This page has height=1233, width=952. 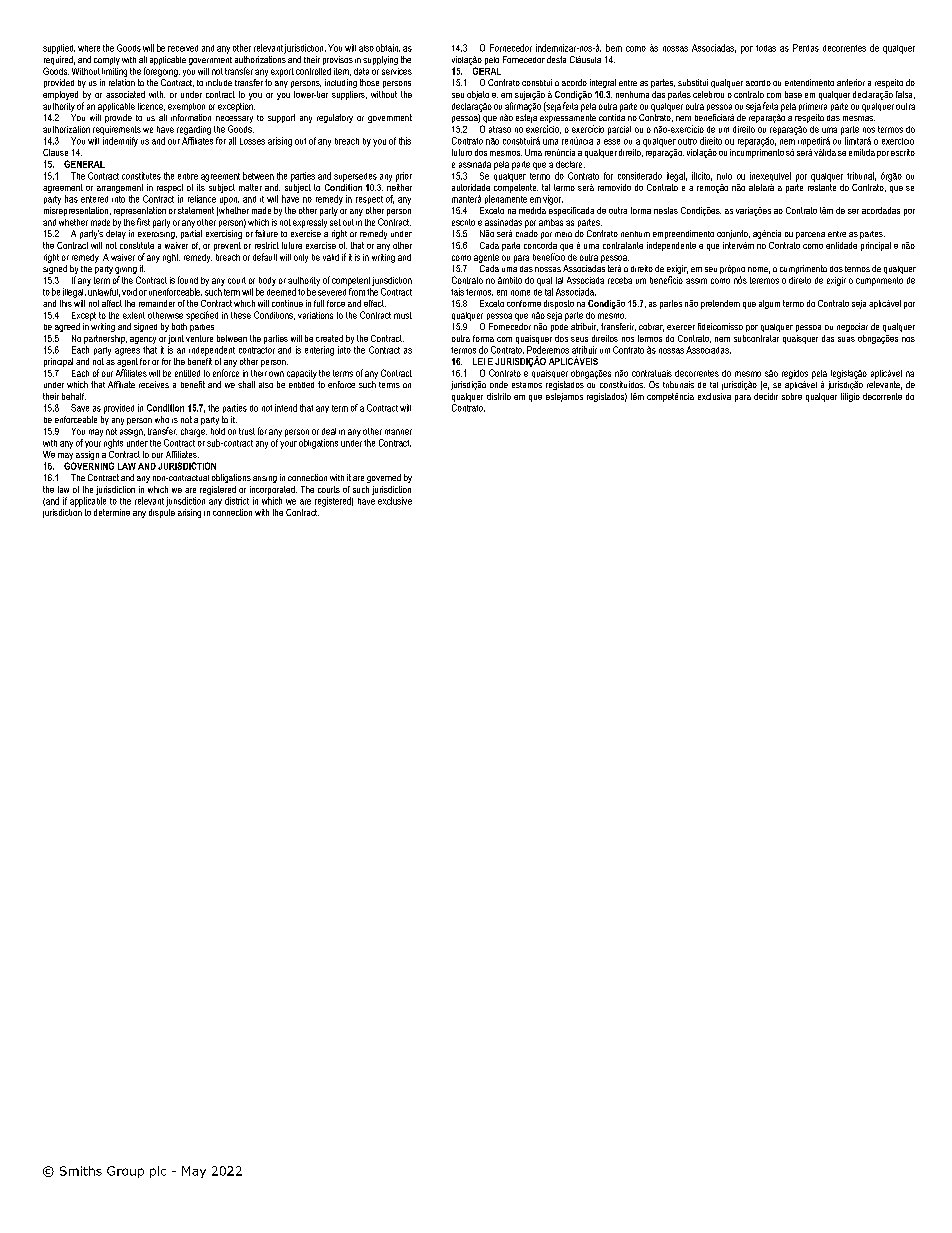 What do you see at coordinates (793, 94) in the page?
I see `base` at bounding box center [793, 94].
